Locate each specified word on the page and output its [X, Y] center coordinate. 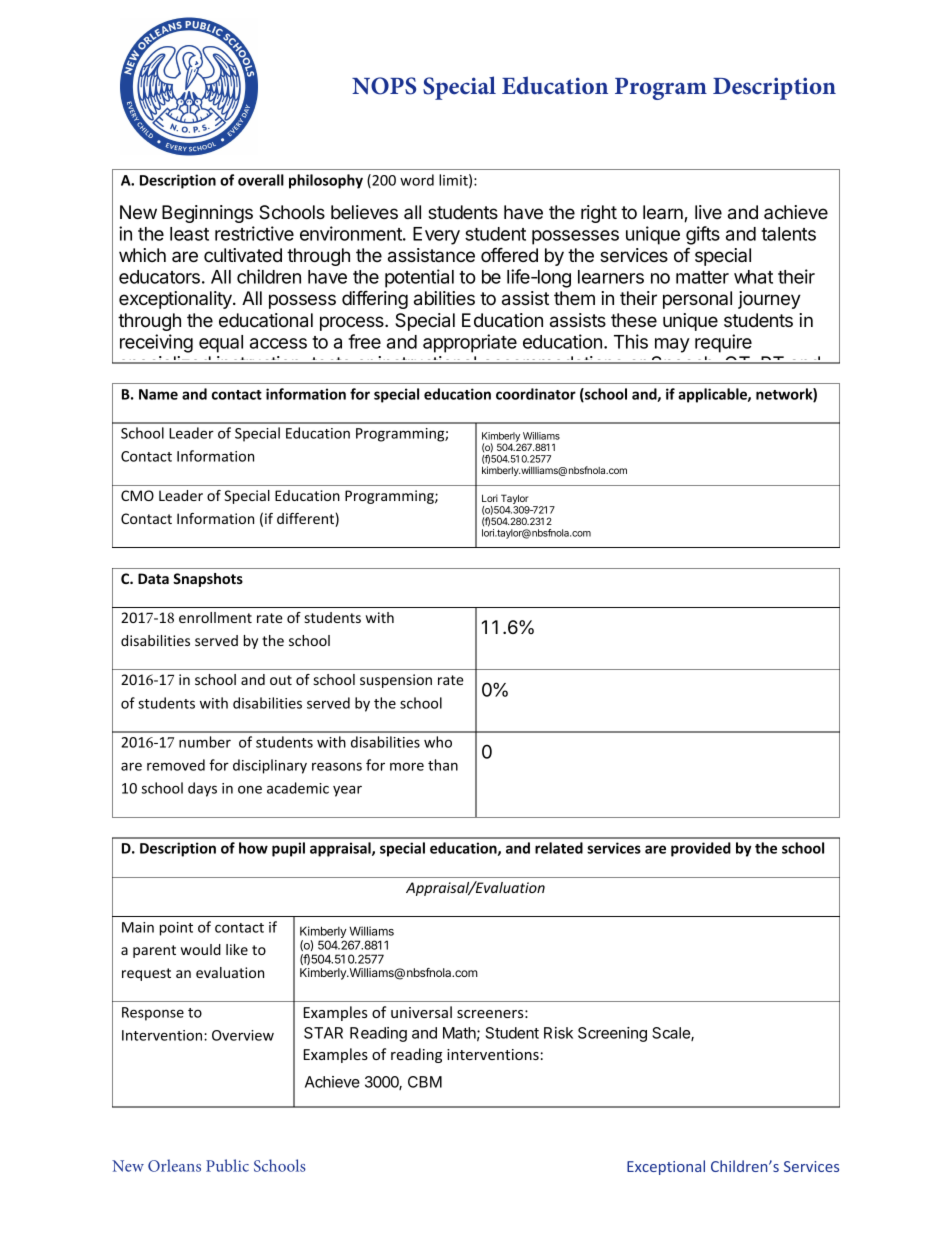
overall [261, 180]
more [407, 766]
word [417, 180]
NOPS [384, 86]
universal [421, 1012]
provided [701, 849]
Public [227, 1165]
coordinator [536, 394]
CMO [137, 495]
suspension [396, 681]
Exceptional [666, 1167]
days [202, 789]
